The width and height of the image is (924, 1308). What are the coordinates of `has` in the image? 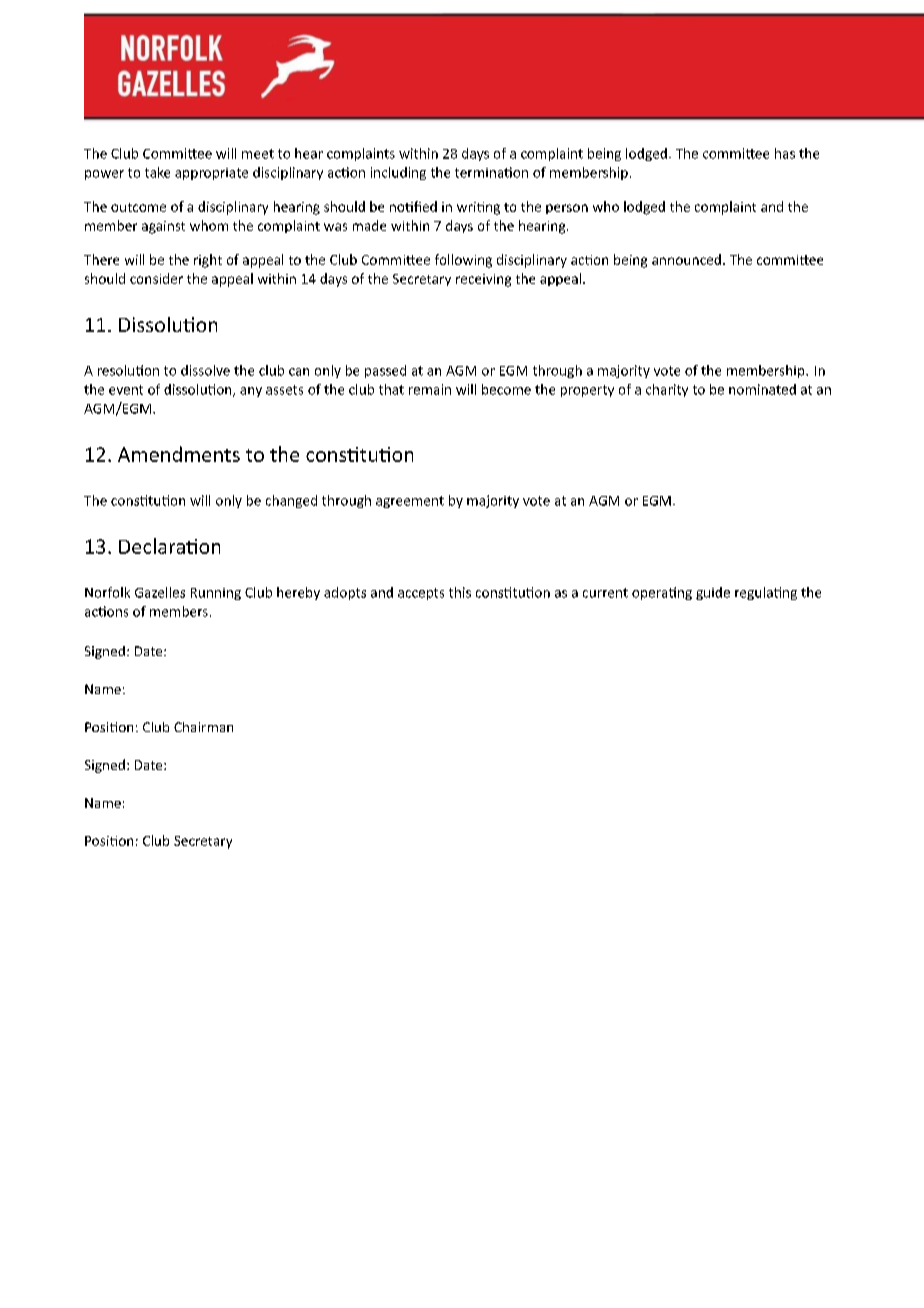 It's located at (785, 153).
